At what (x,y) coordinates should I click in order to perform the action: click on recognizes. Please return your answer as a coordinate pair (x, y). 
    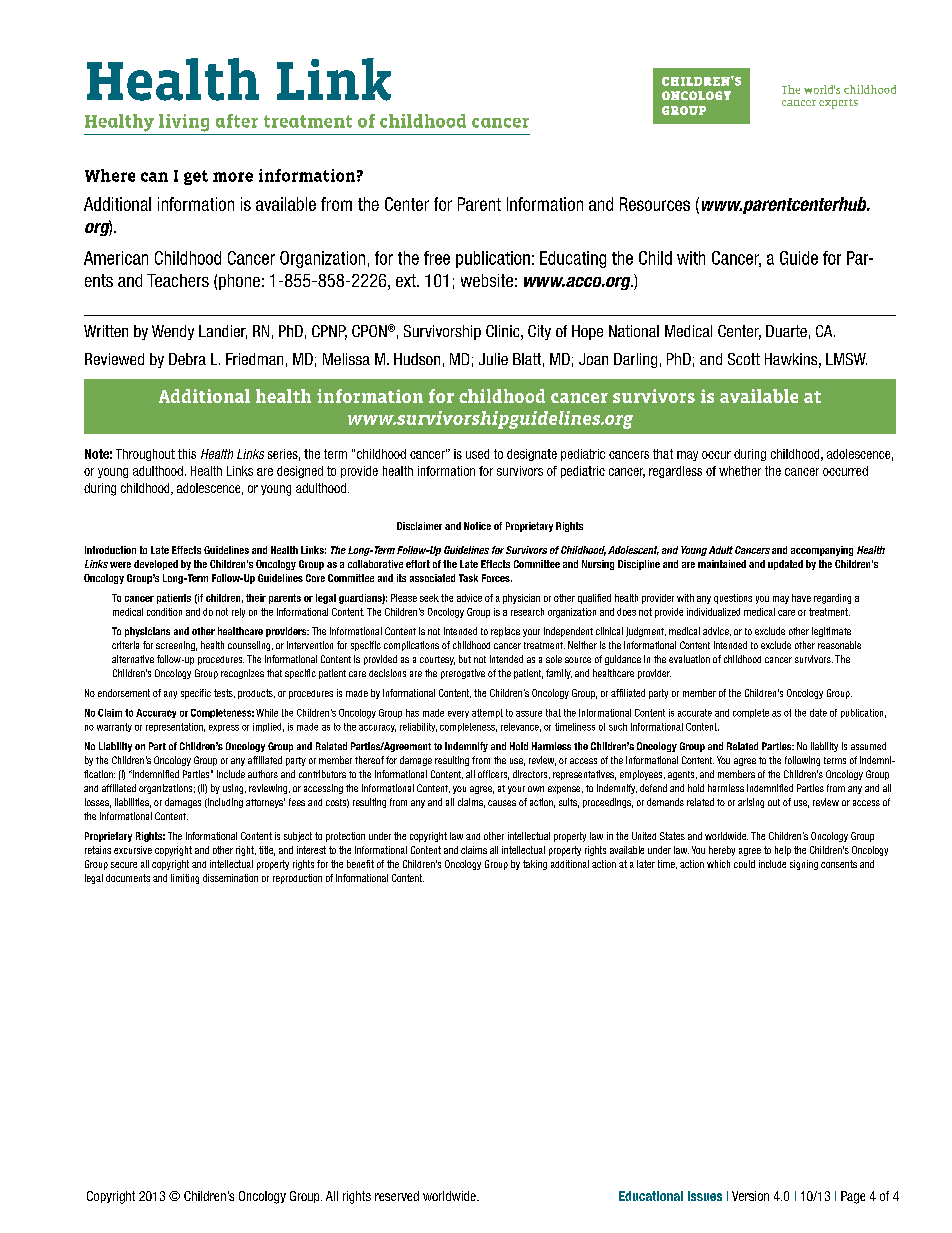
    Looking at the image, I should click on (242, 674).
